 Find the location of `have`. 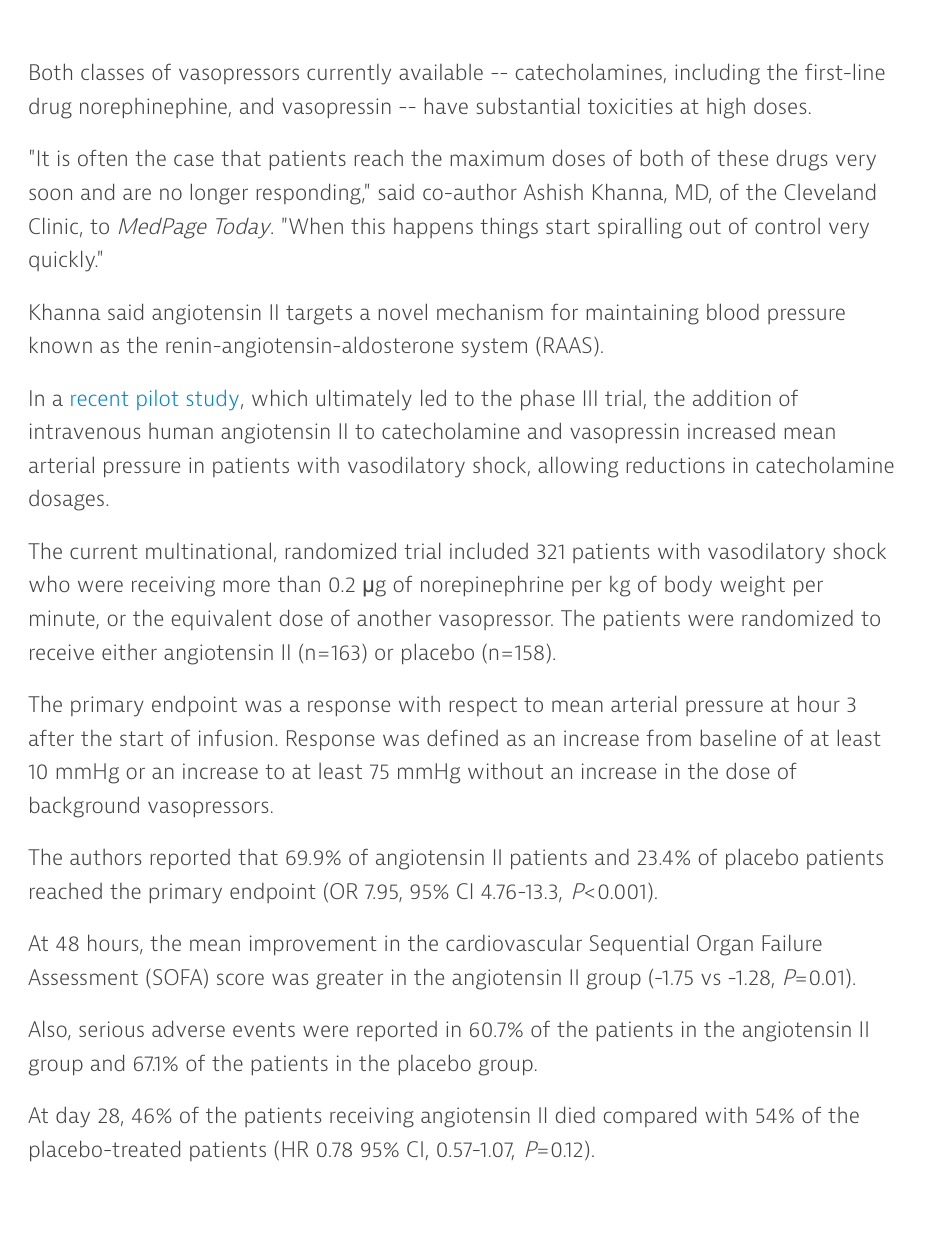

have is located at coordinates (446, 105).
